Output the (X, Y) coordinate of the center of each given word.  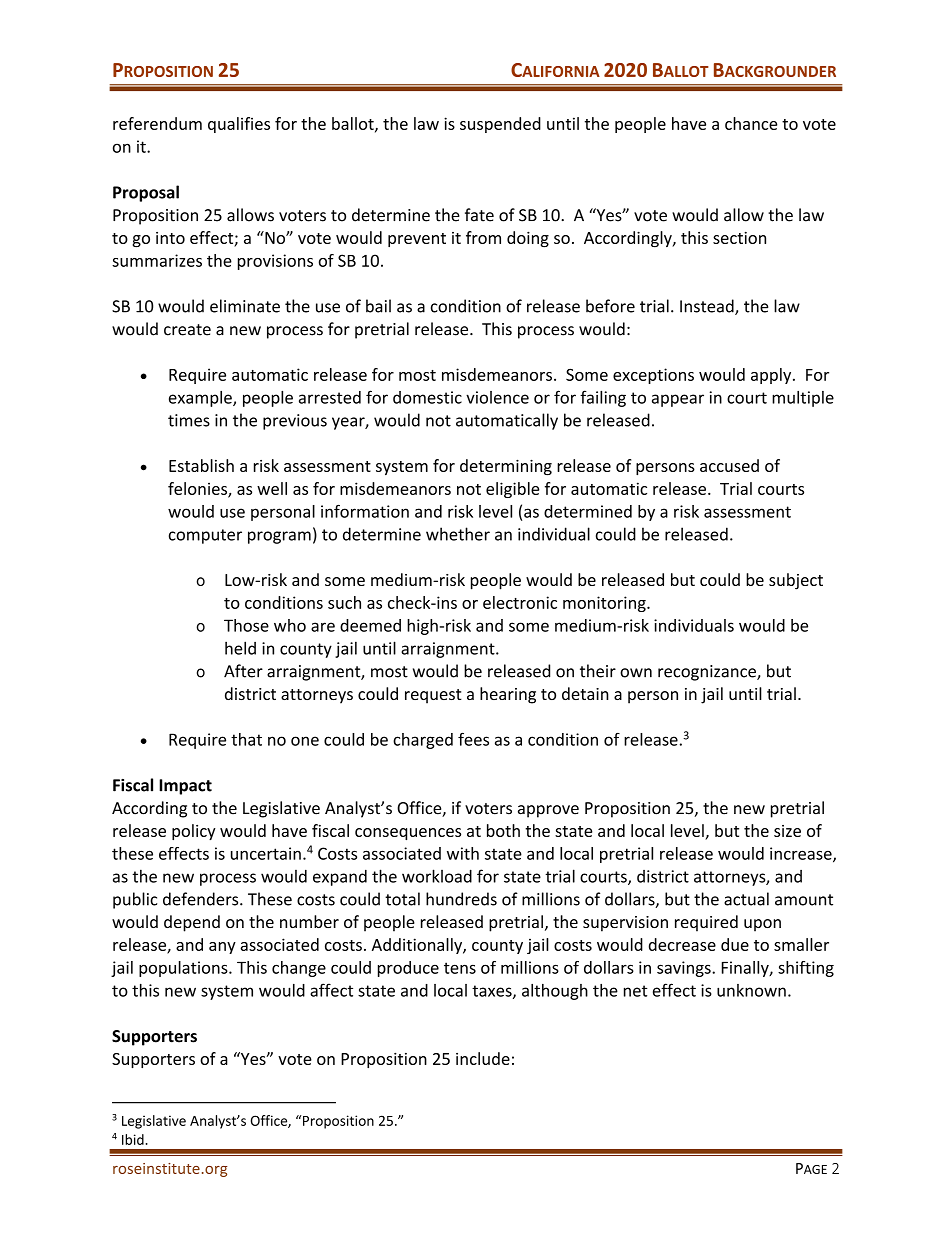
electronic (520, 602)
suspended (500, 125)
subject (796, 581)
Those (246, 625)
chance (751, 123)
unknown (751, 990)
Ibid (134, 1139)
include (483, 1058)
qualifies (239, 125)
